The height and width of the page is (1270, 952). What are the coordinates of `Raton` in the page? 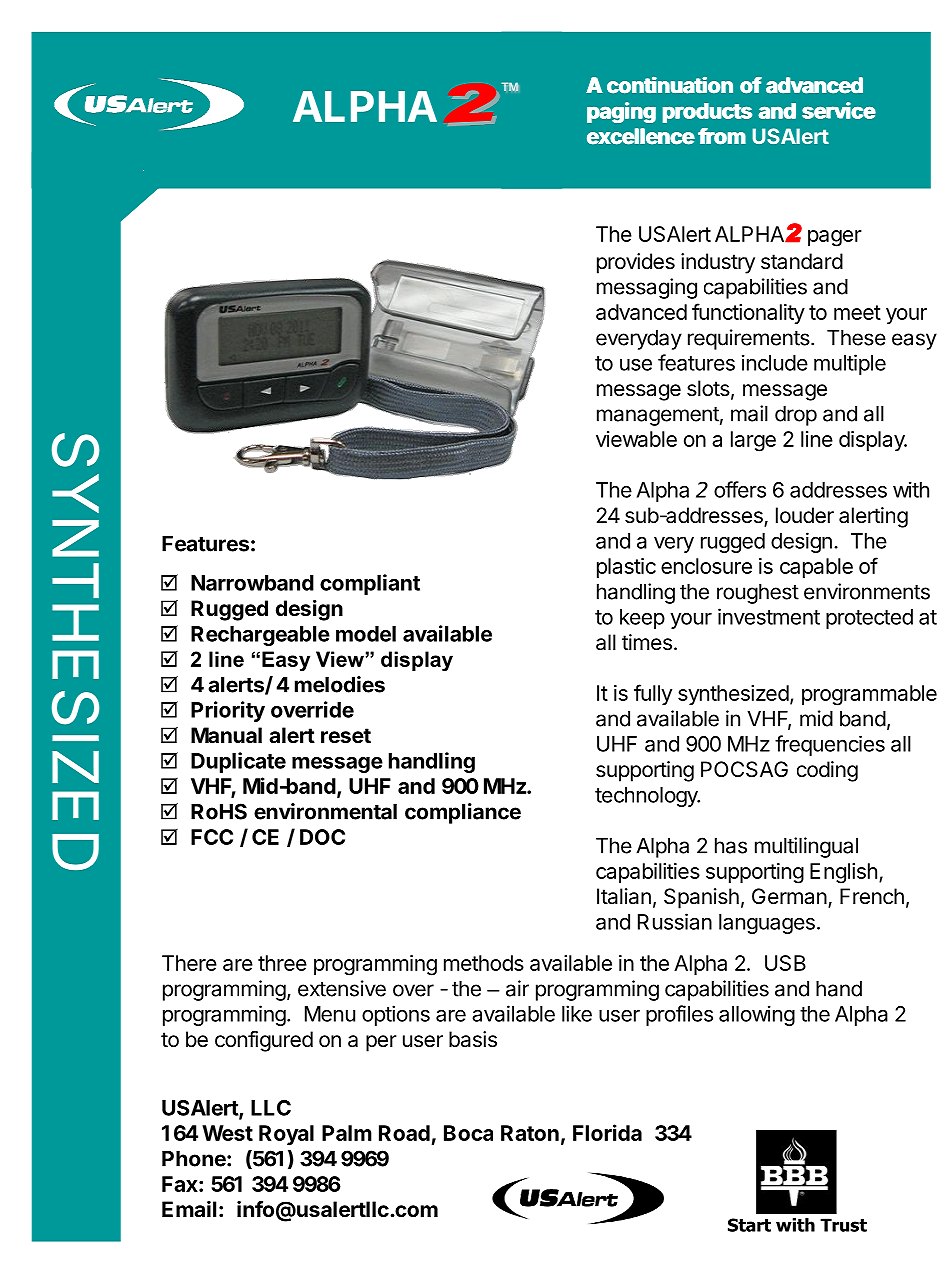 It's located at (530, 1133).
